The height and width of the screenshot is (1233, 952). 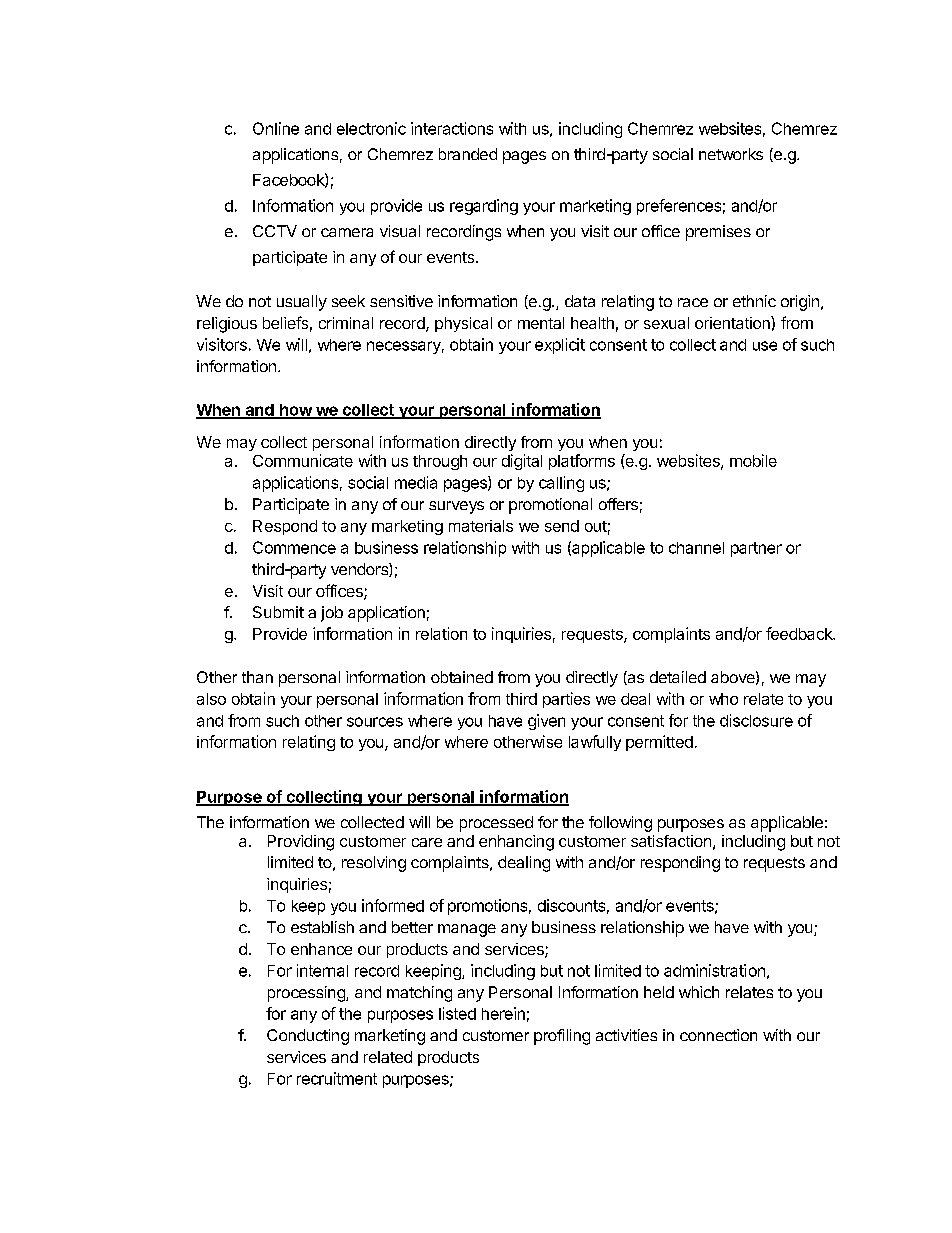 What do you see at coordinates (308, 1037) in the screenshot?
I see `Conducting` at bounding box center [308, 1037].
